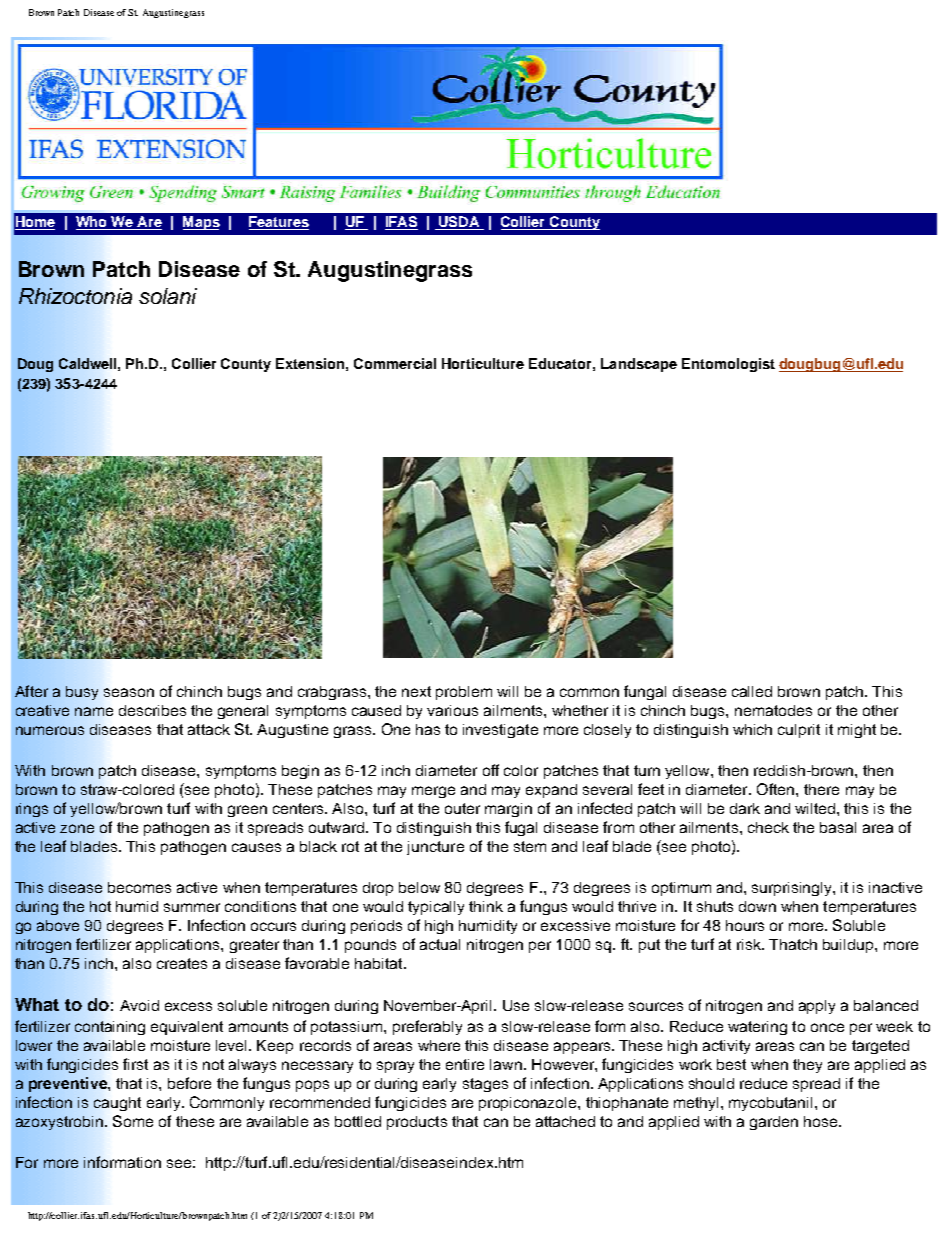 This document has height=1233, width=952. What do you see at coordinates (459, 223) in the document?
I see `USDA` at bounding box center [459, 223].
